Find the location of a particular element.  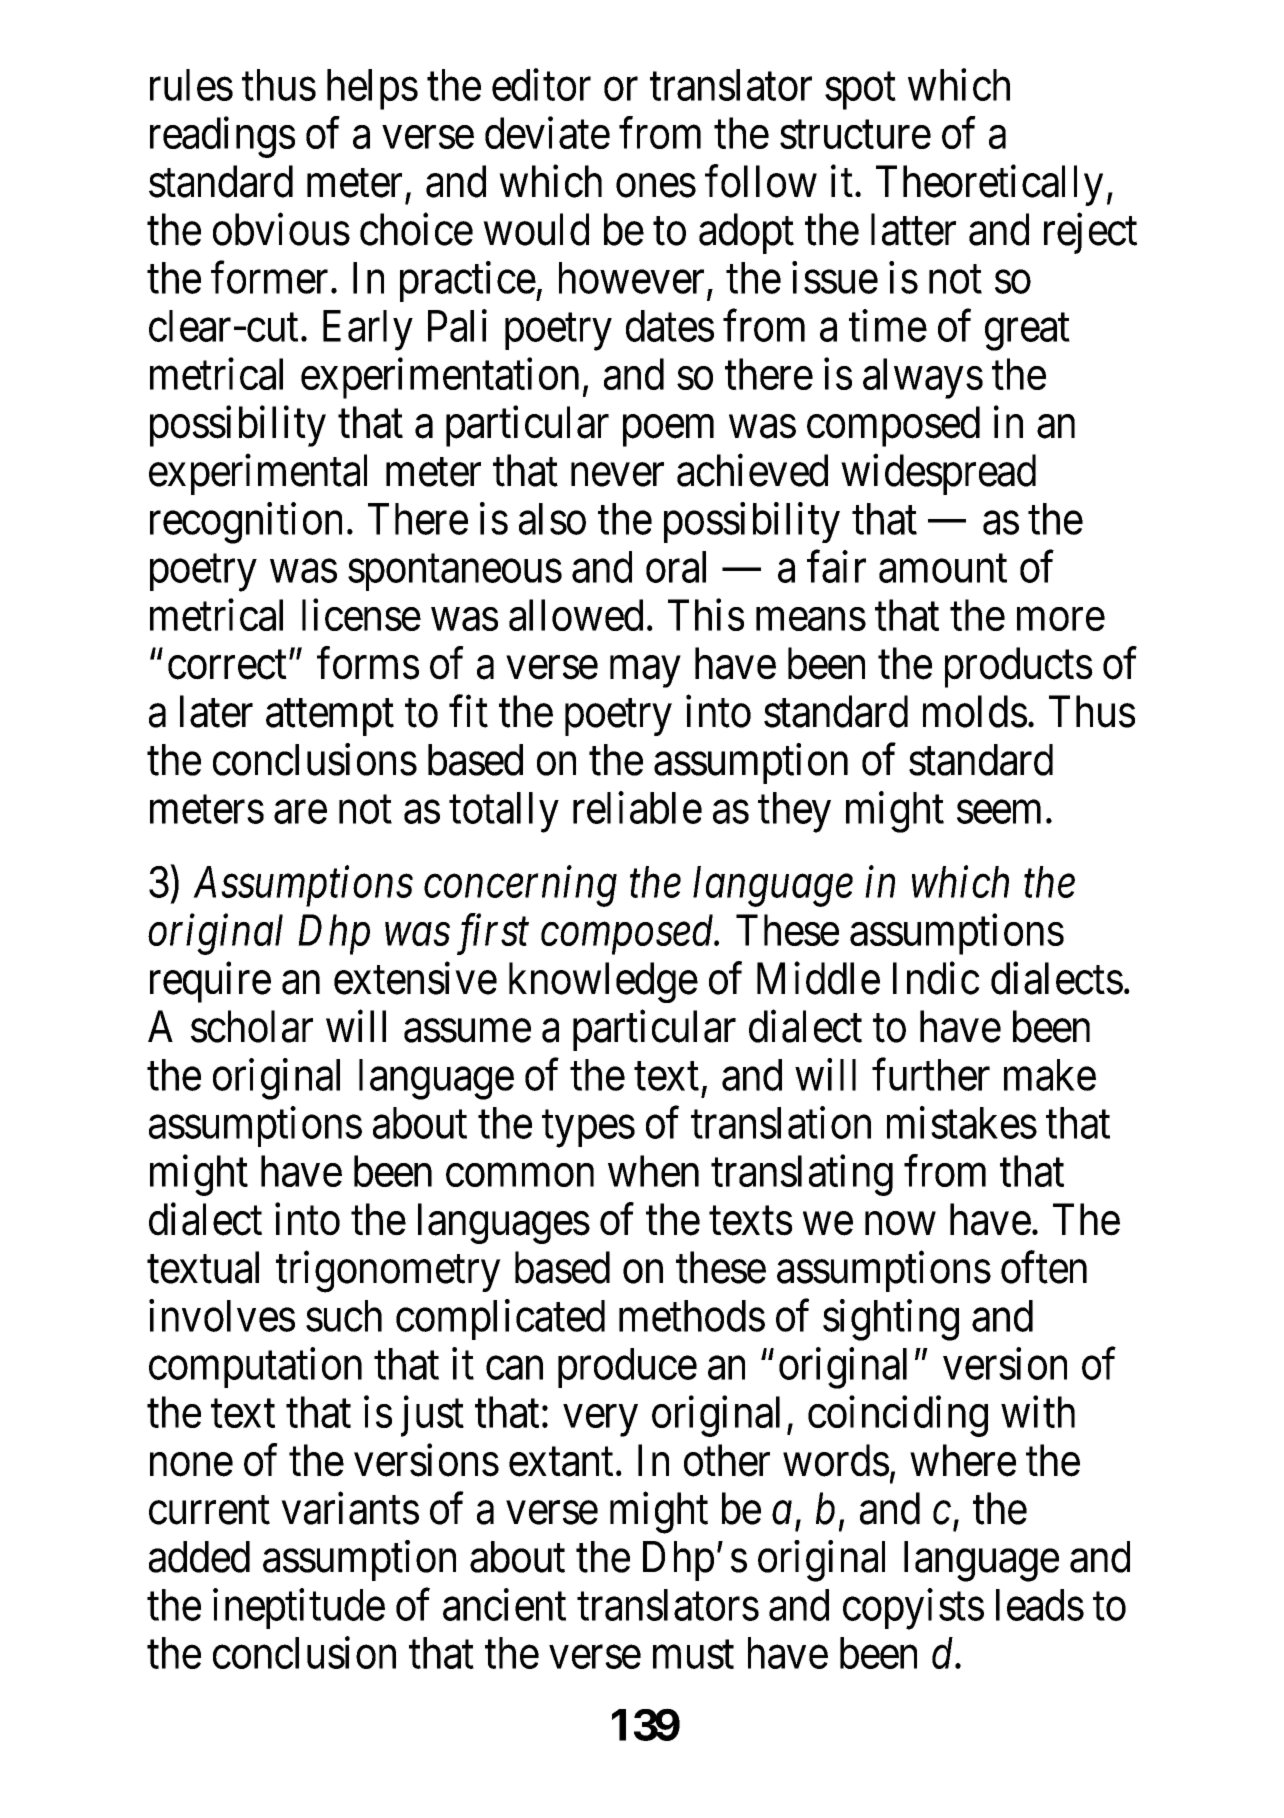

former is located at coordinates (269, 277).
